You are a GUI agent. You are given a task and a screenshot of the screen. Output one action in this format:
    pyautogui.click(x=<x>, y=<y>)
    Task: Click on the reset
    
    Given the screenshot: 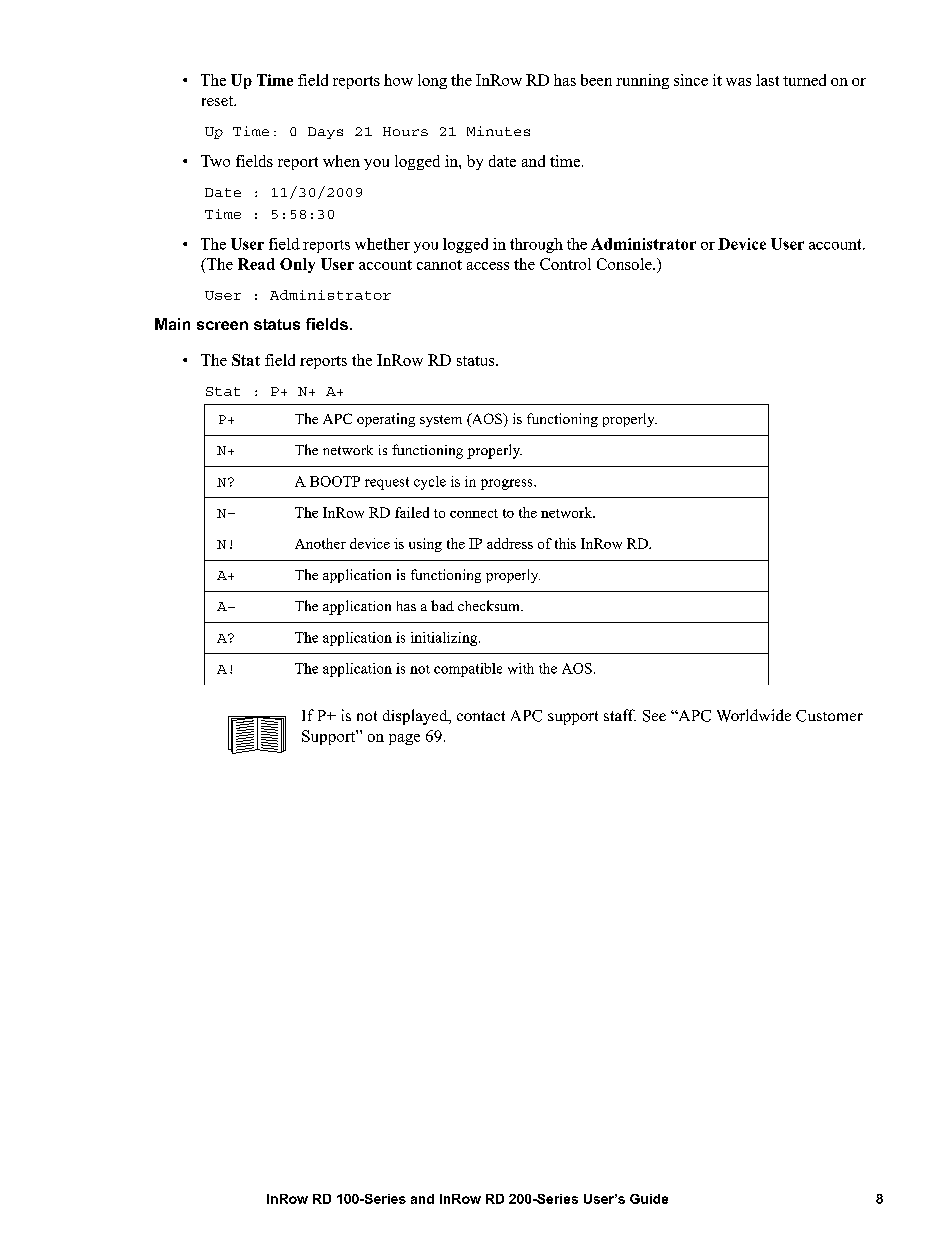 What is the action you would take?
    pyautogui.click(x=219, y=101)
